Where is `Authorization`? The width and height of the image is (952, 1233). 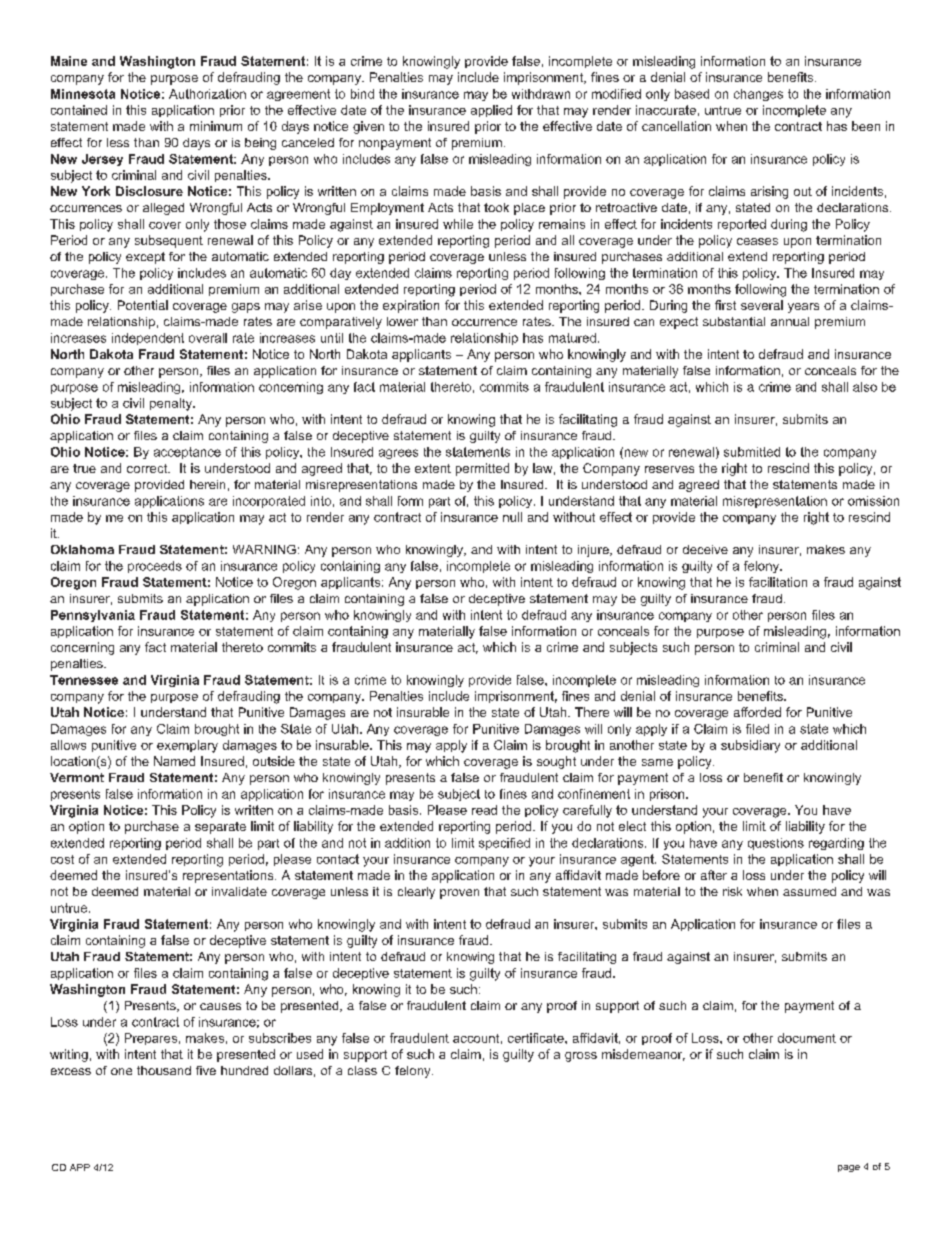
Authorization is located at coordinates (207, 94).
